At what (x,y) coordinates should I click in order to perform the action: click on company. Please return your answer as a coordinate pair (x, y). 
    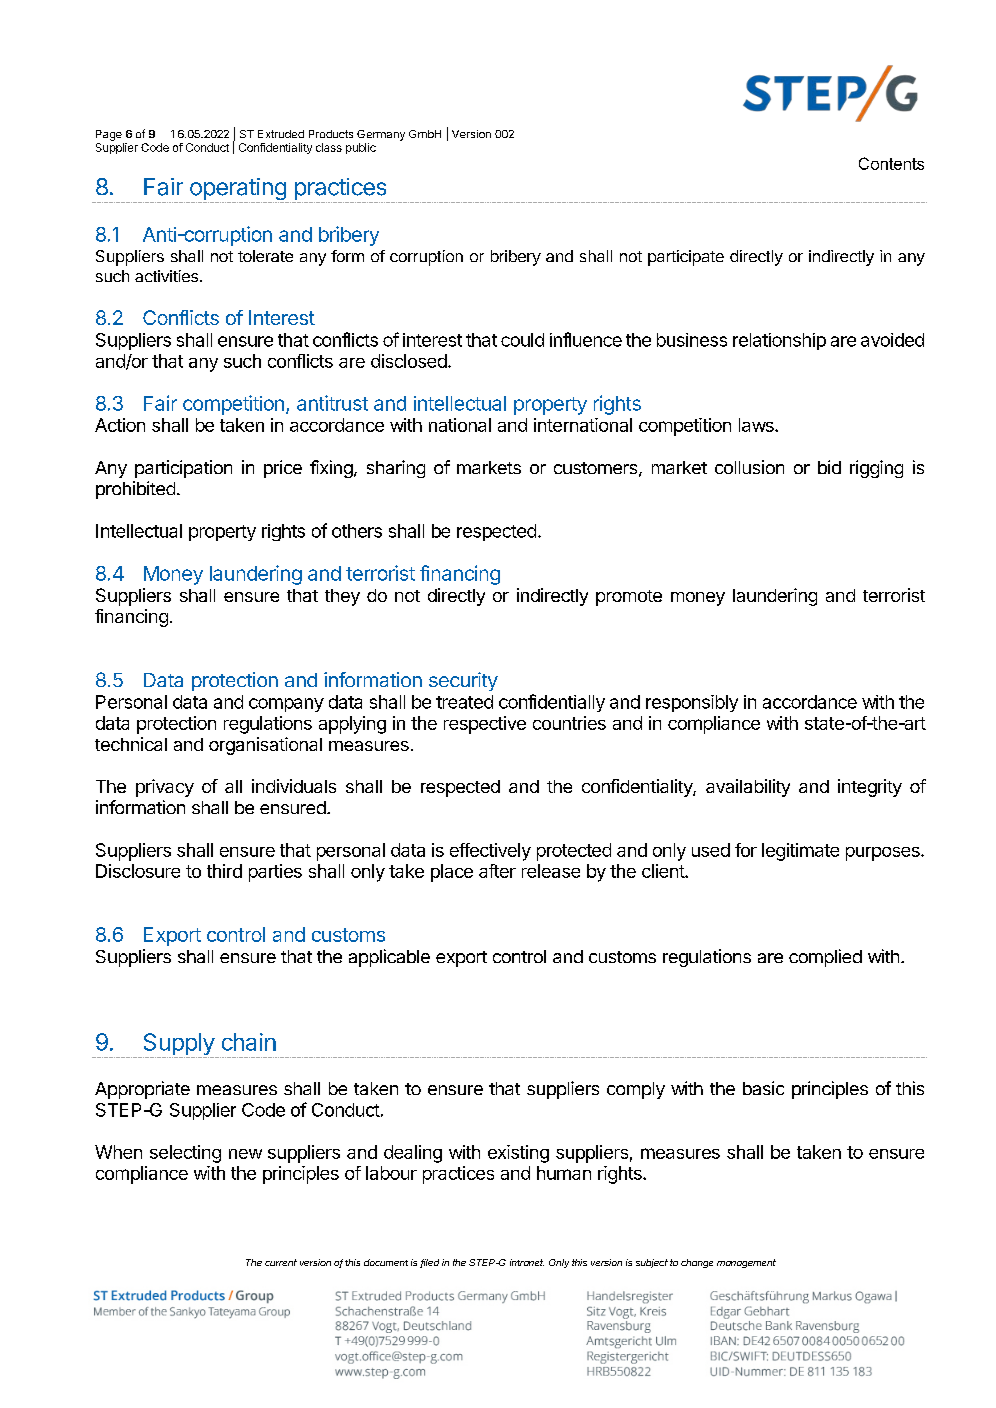
    Looking at the image, I should click on (286, 705).
